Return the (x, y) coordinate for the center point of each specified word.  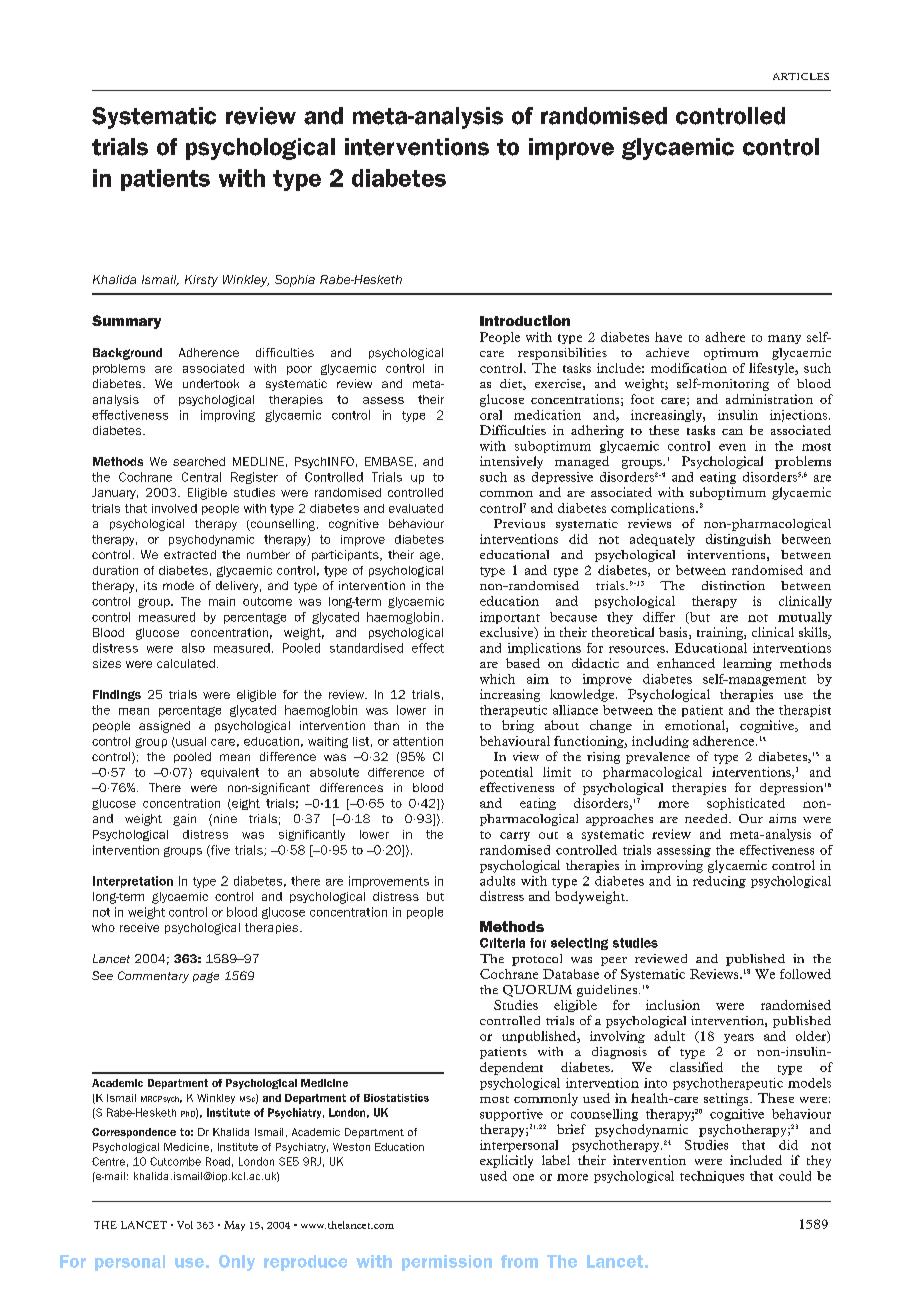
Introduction (525, 320)
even (732, 447)
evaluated (416, 508)
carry (515, 836)
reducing (719, 882)
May (234, 1226)
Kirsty (201, 281)
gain (184, 820)
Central (201, 477)
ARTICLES (801, 76)
